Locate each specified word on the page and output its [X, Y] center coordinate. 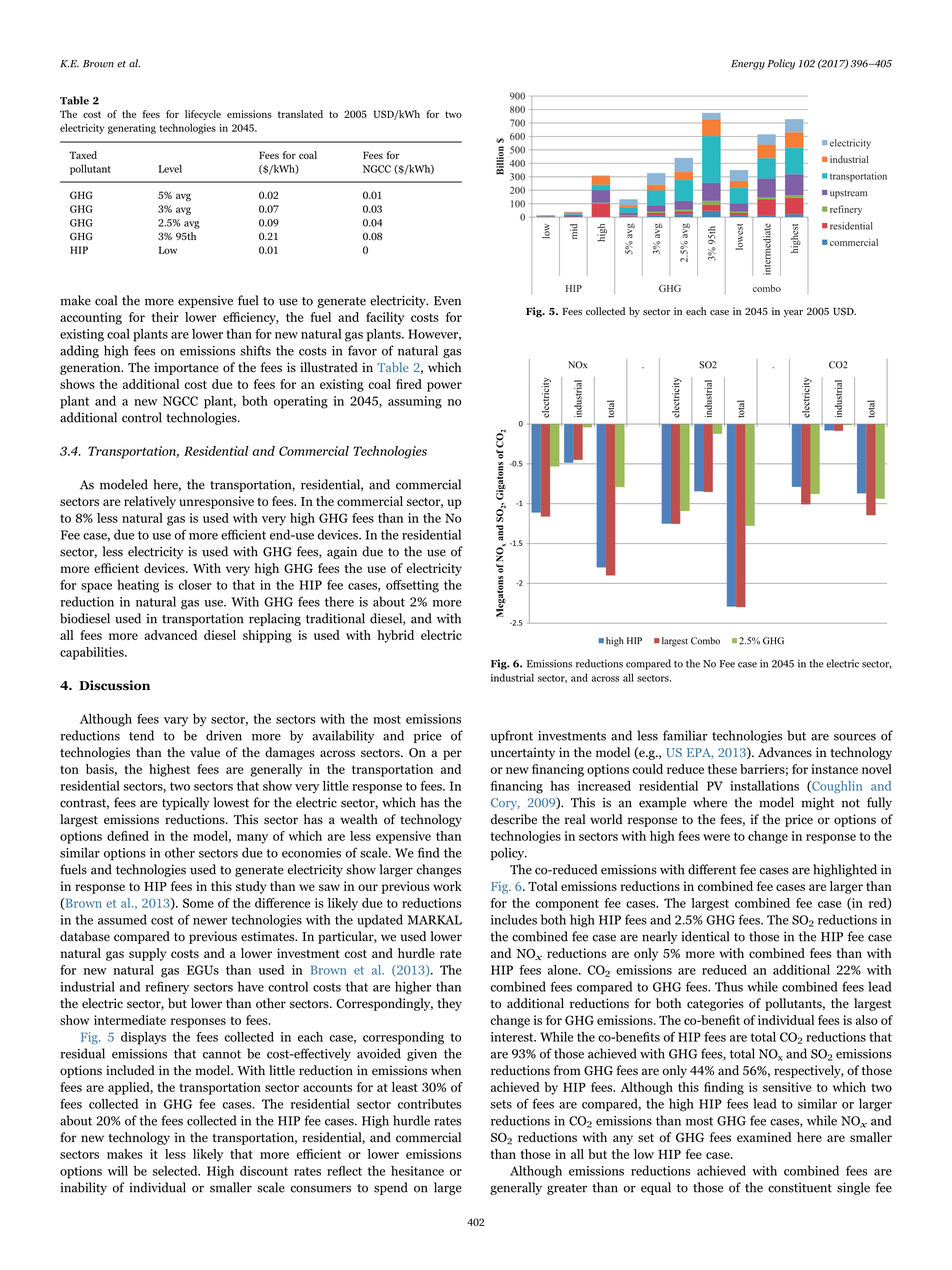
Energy [748, 65]
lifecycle [203, 115]
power [444, 387]
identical [705, 936]
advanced [170, 635]
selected [176, 1171]
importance [186, 368]
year [793, 314]
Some [198, 903]
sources [855, 737]
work [447, 886]
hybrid [395, 636]
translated [300, 114]
